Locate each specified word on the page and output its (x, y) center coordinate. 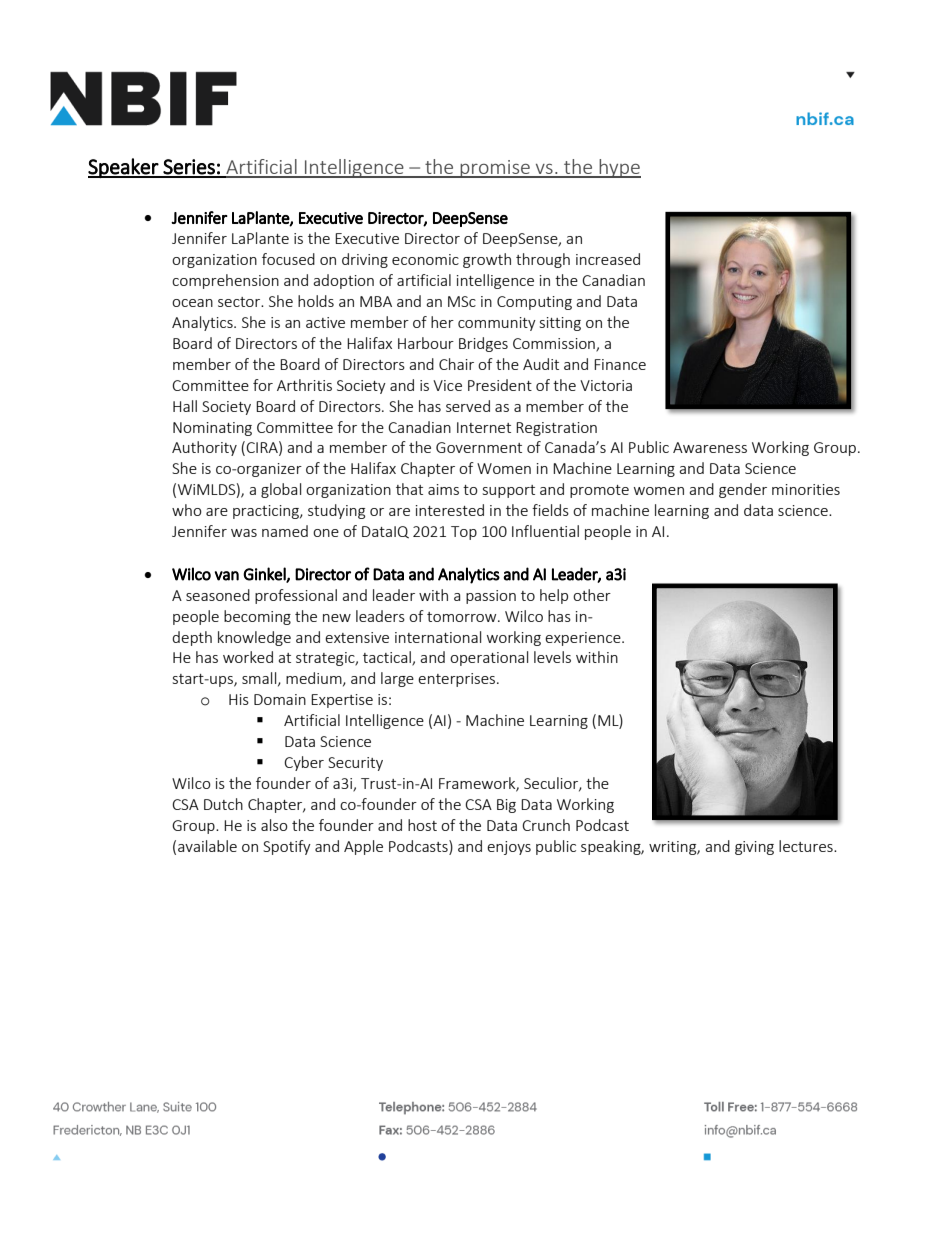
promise (495, 169)
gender (743, 490)
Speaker (124, 168)
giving (754, 848)
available (207, 846)
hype (619, 168)
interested (450, 510)
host (422, 825)
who (187, 510)
